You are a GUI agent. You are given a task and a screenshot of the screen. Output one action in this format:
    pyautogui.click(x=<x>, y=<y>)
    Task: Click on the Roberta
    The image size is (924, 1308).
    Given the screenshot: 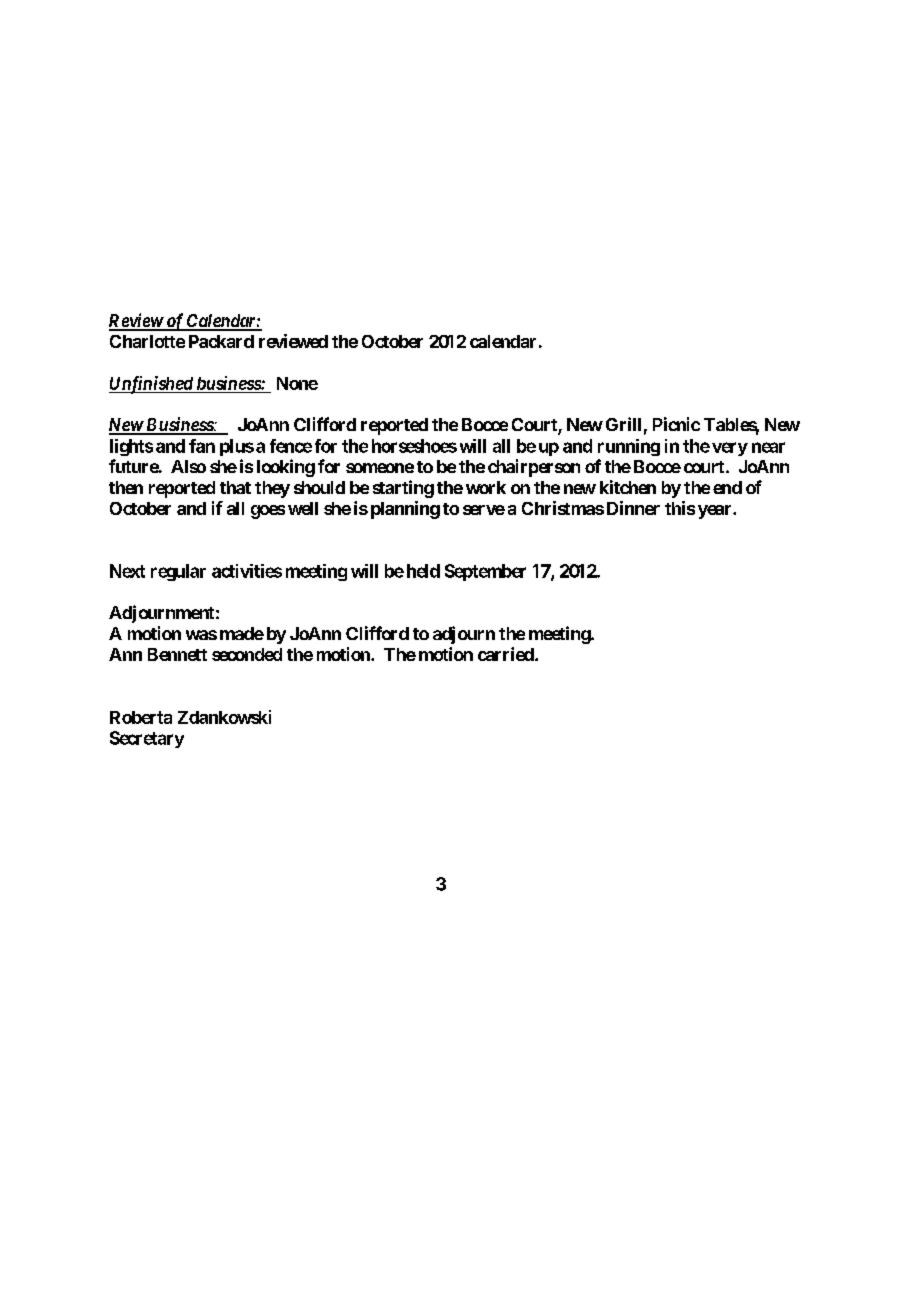 What is the action you would take?
    pyautogui.click(x=141, y=717)
